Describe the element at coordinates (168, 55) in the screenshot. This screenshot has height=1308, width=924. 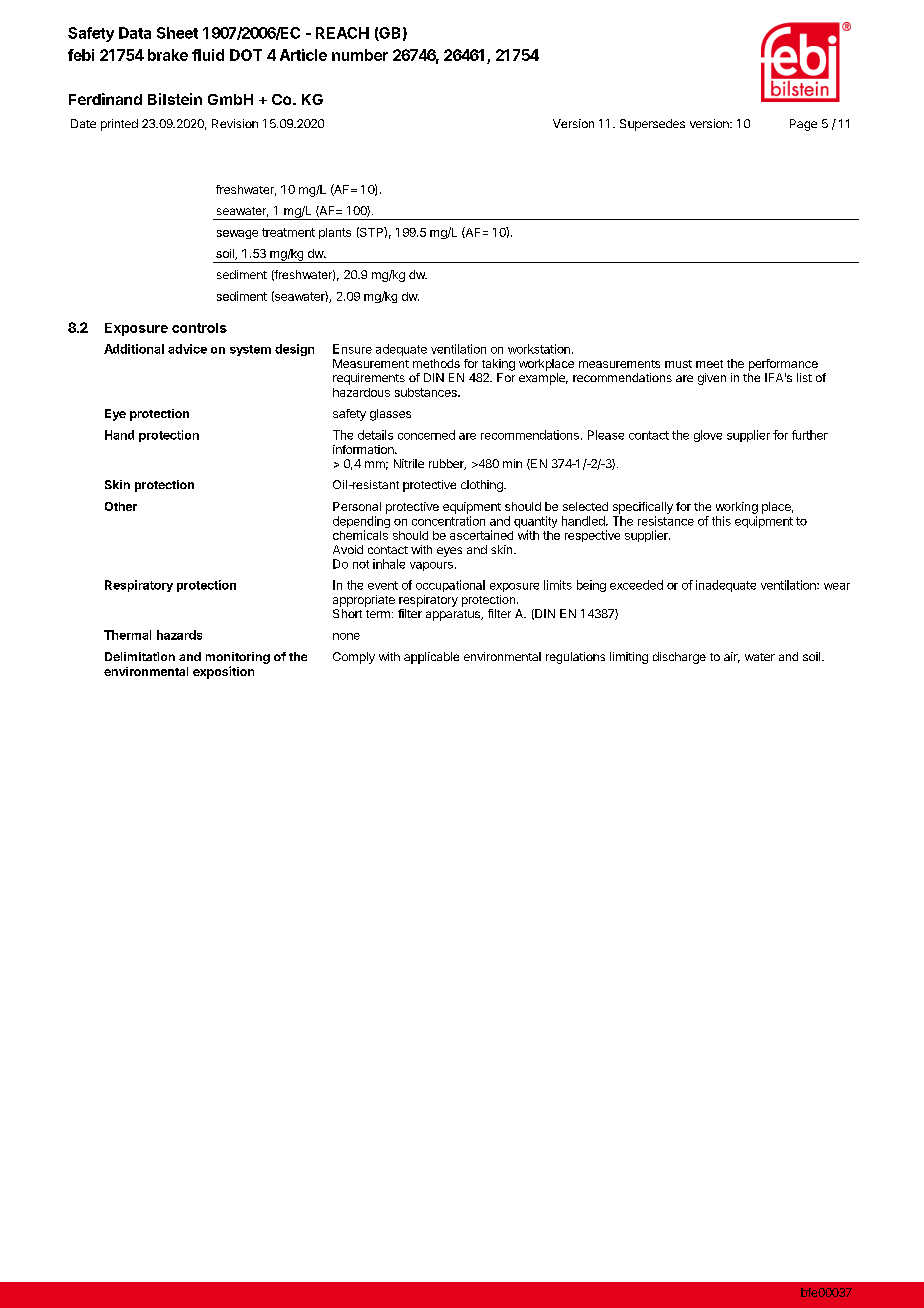
I see `brake` at that location.
